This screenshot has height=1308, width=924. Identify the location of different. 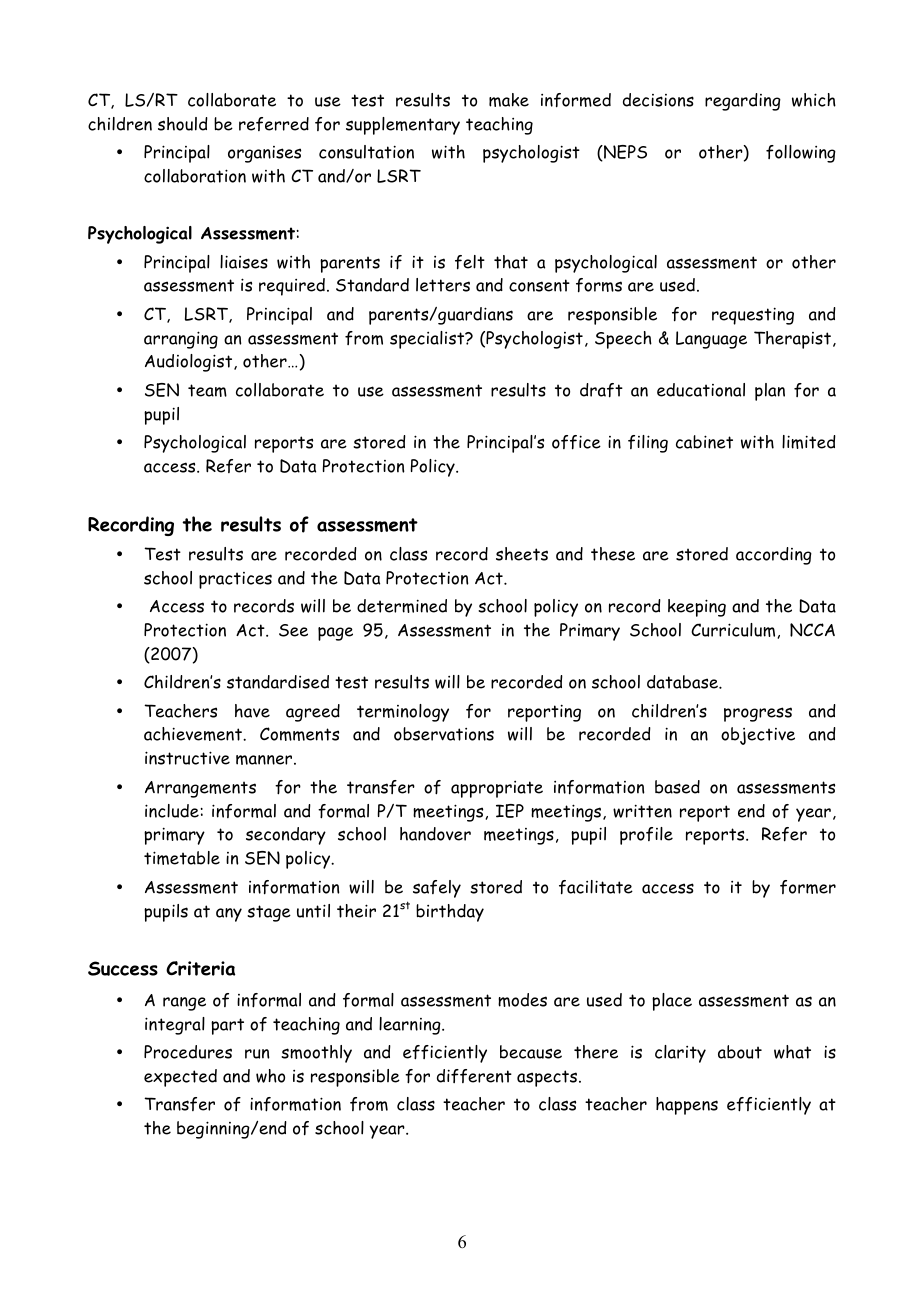
(474, 1076).
